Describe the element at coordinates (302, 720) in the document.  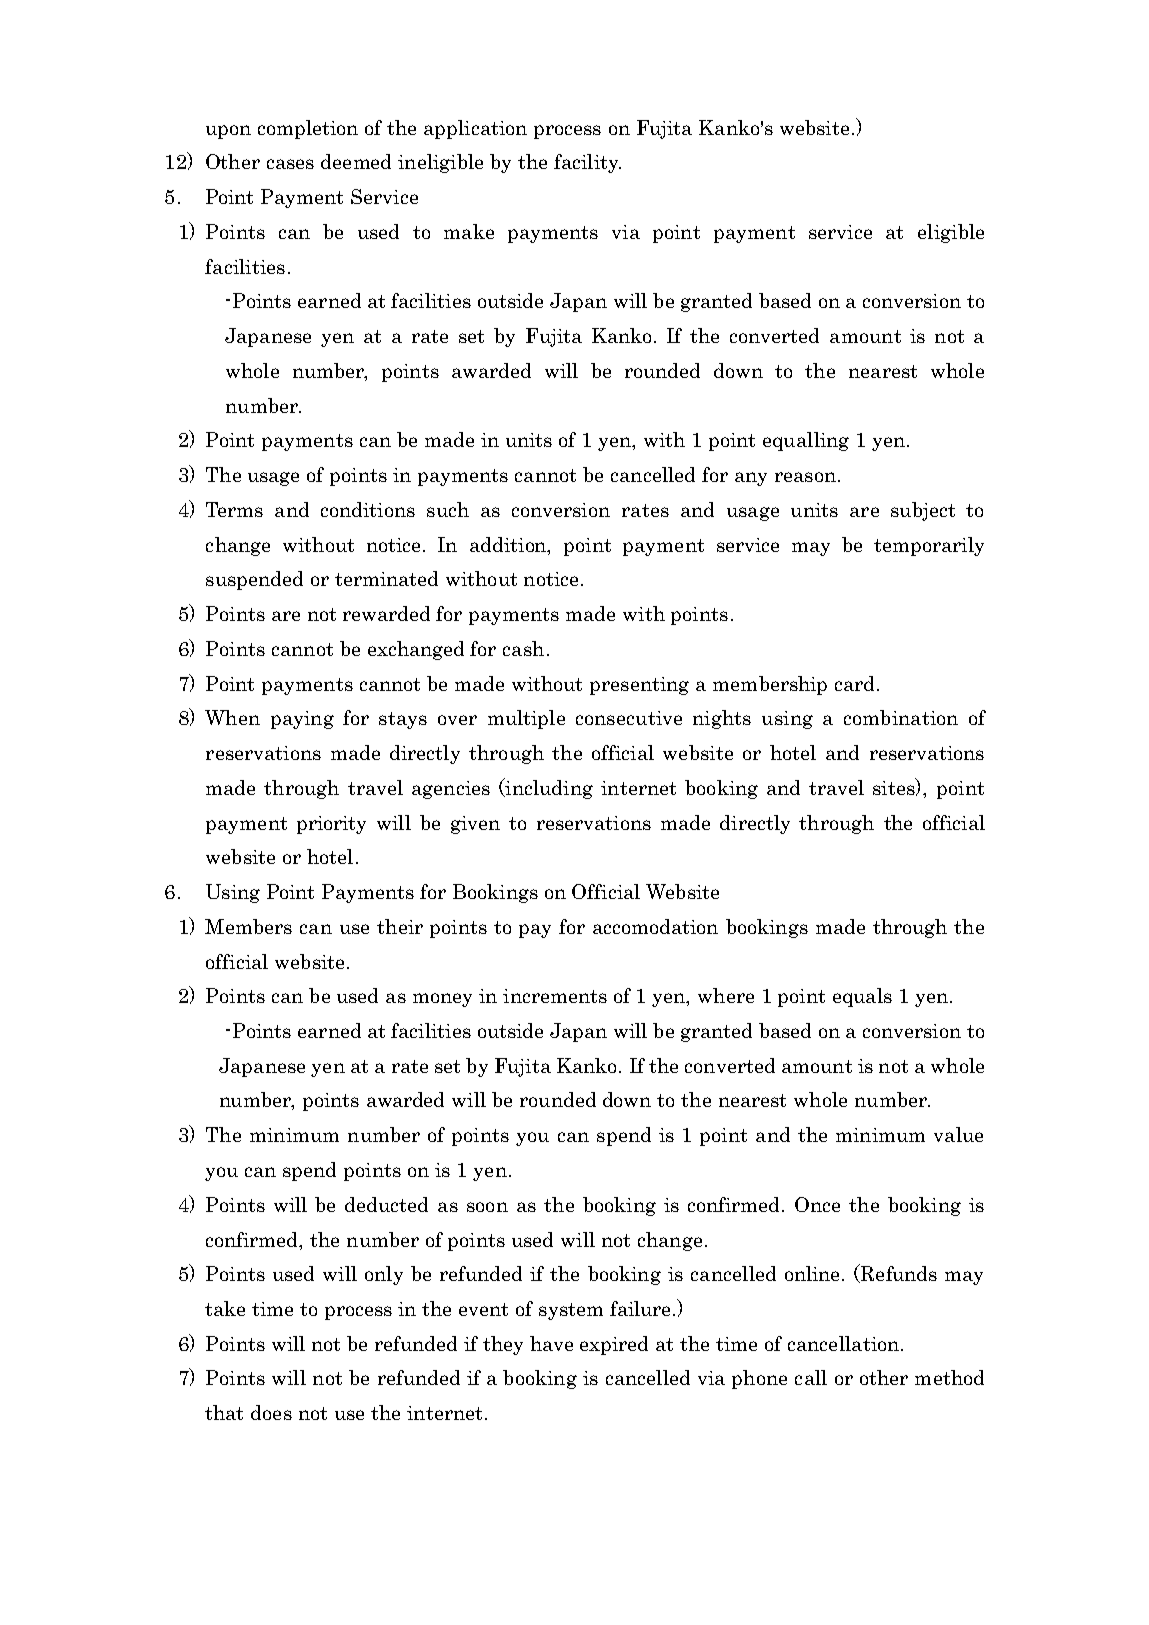
I see `paying` at that location.
